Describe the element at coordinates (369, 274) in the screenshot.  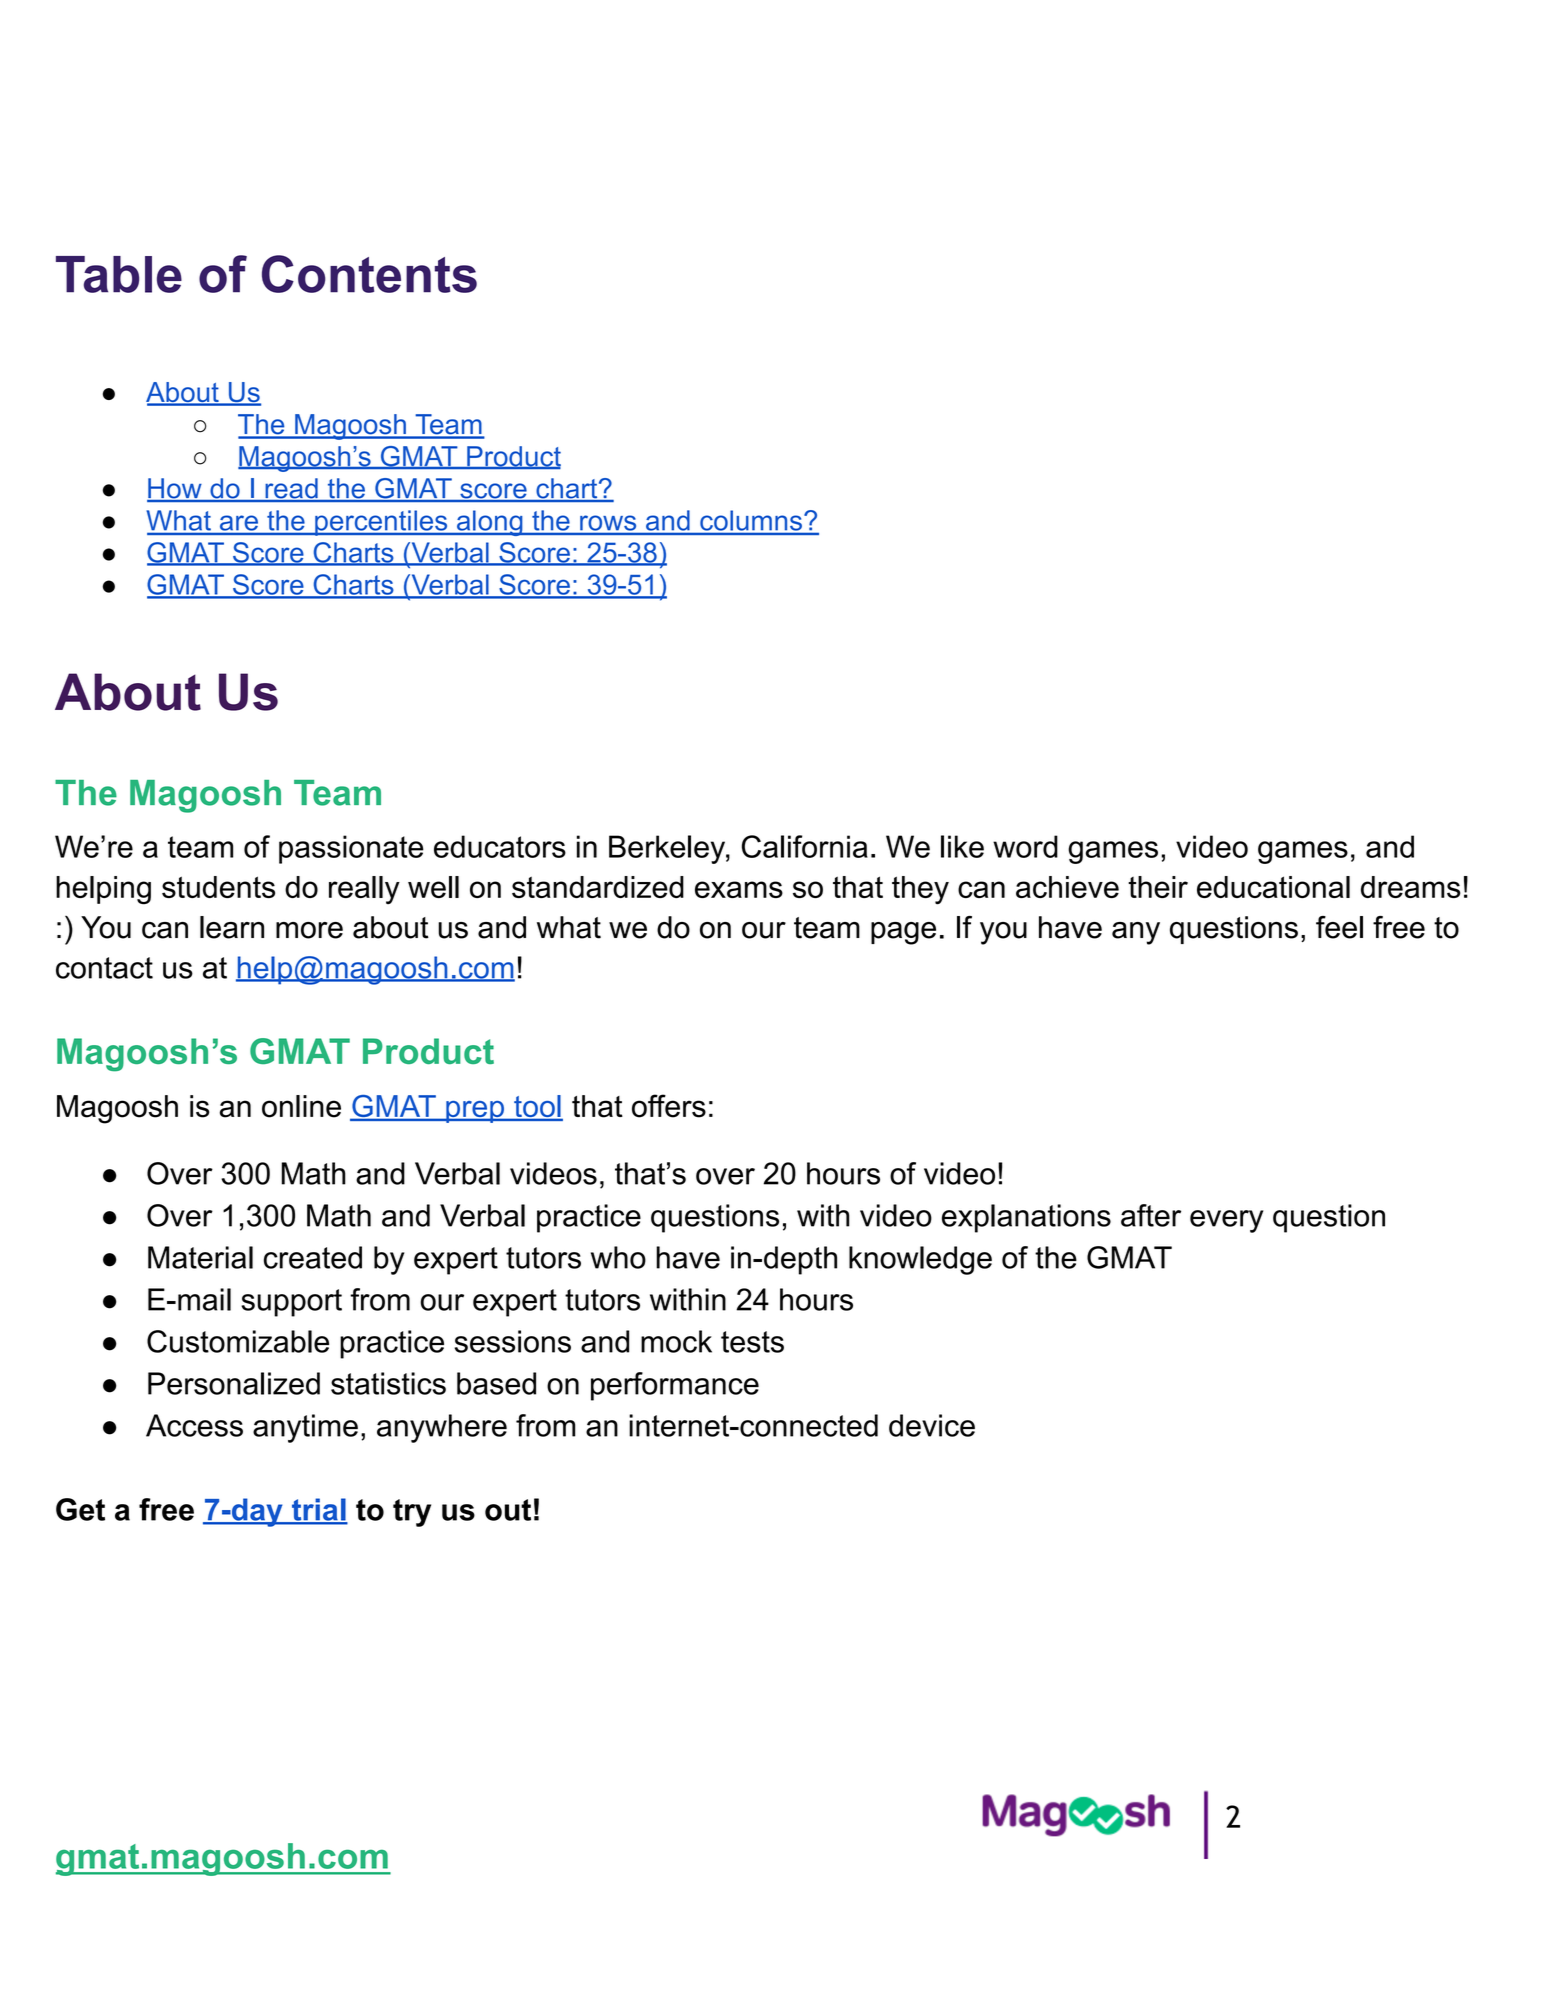
I see `Contents` at that location.
